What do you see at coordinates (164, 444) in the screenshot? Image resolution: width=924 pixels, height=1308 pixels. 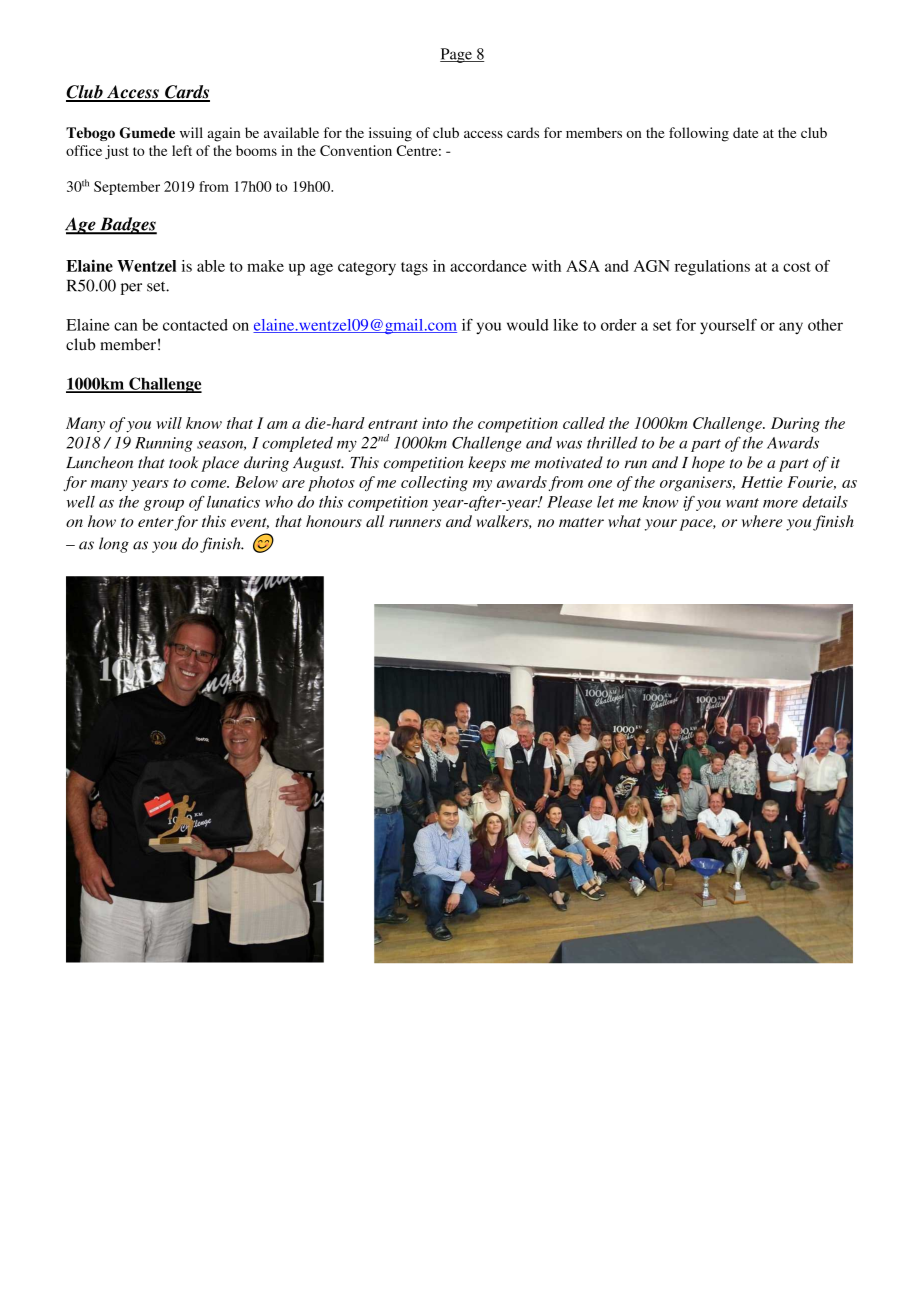 I see `Running` at bounding box center [164, 444].
